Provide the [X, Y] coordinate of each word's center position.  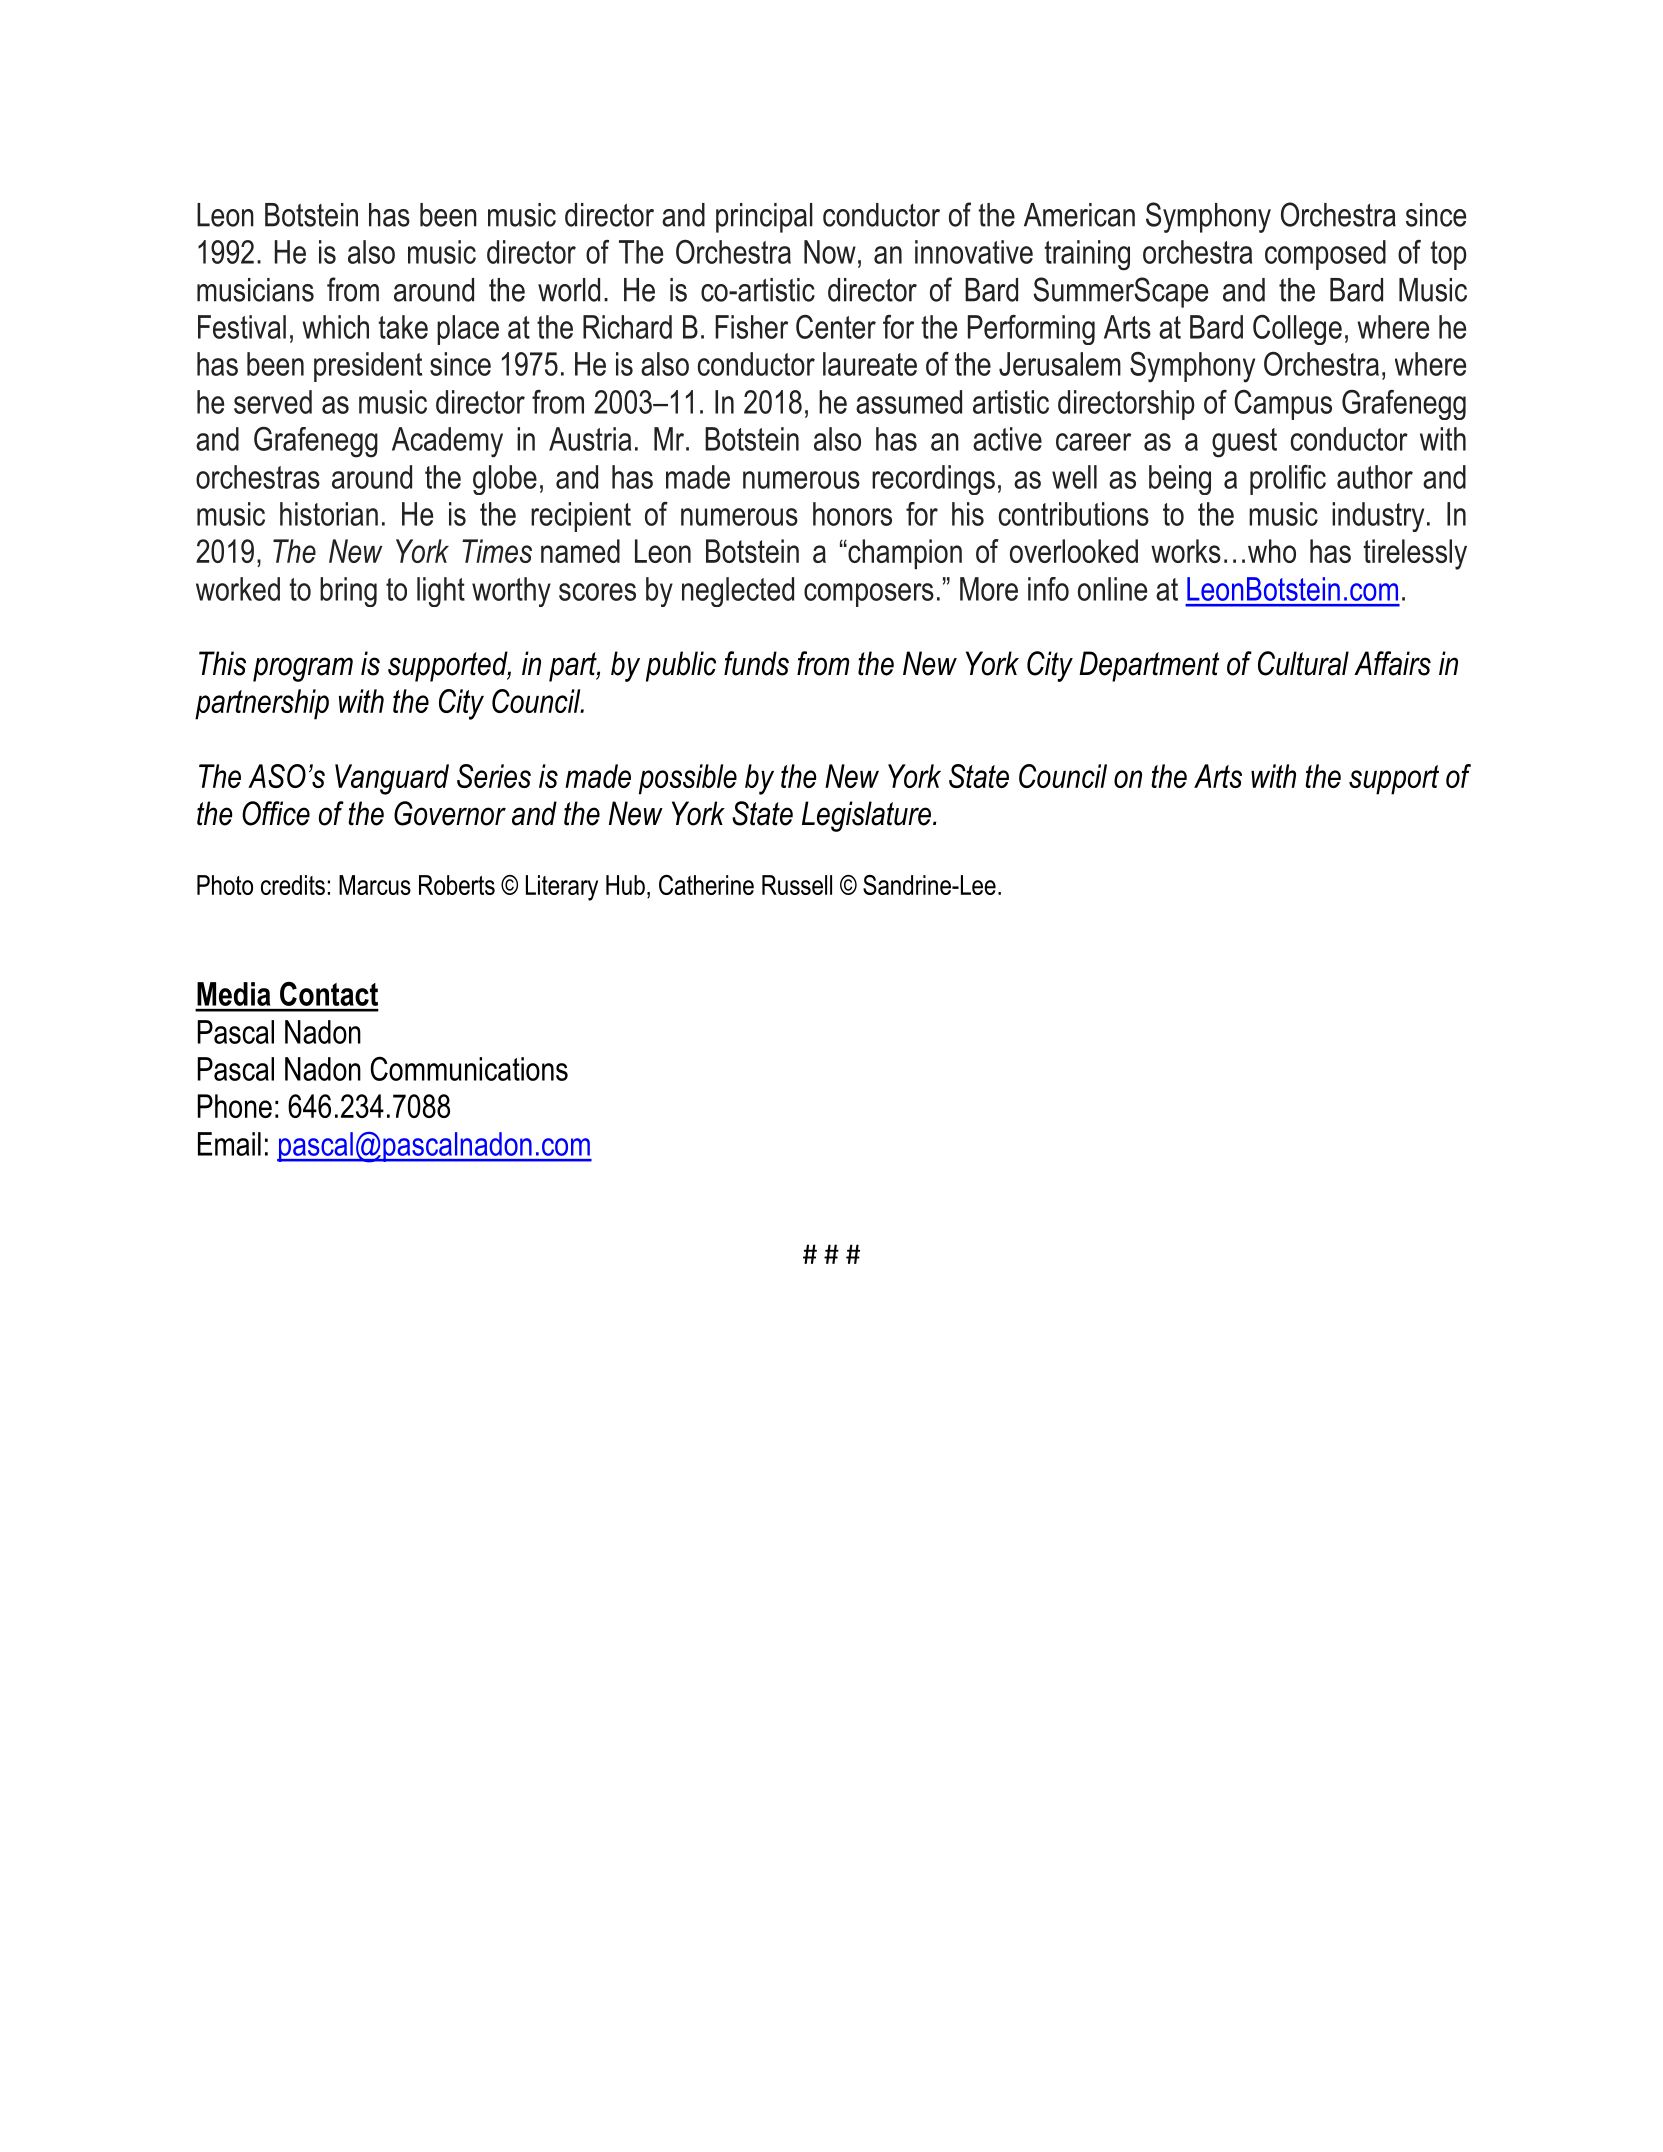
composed [1325, 255]
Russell [797, 885]
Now [830, 252]
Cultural [1303, 663]
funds [756, 663]
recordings [933, 480]
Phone [235, 1106]
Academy [447, 442]
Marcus [375, 885]
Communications [469, 1068]
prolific [1288, 480]
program [303, 669]
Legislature [866, 816]
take [403, 327]
